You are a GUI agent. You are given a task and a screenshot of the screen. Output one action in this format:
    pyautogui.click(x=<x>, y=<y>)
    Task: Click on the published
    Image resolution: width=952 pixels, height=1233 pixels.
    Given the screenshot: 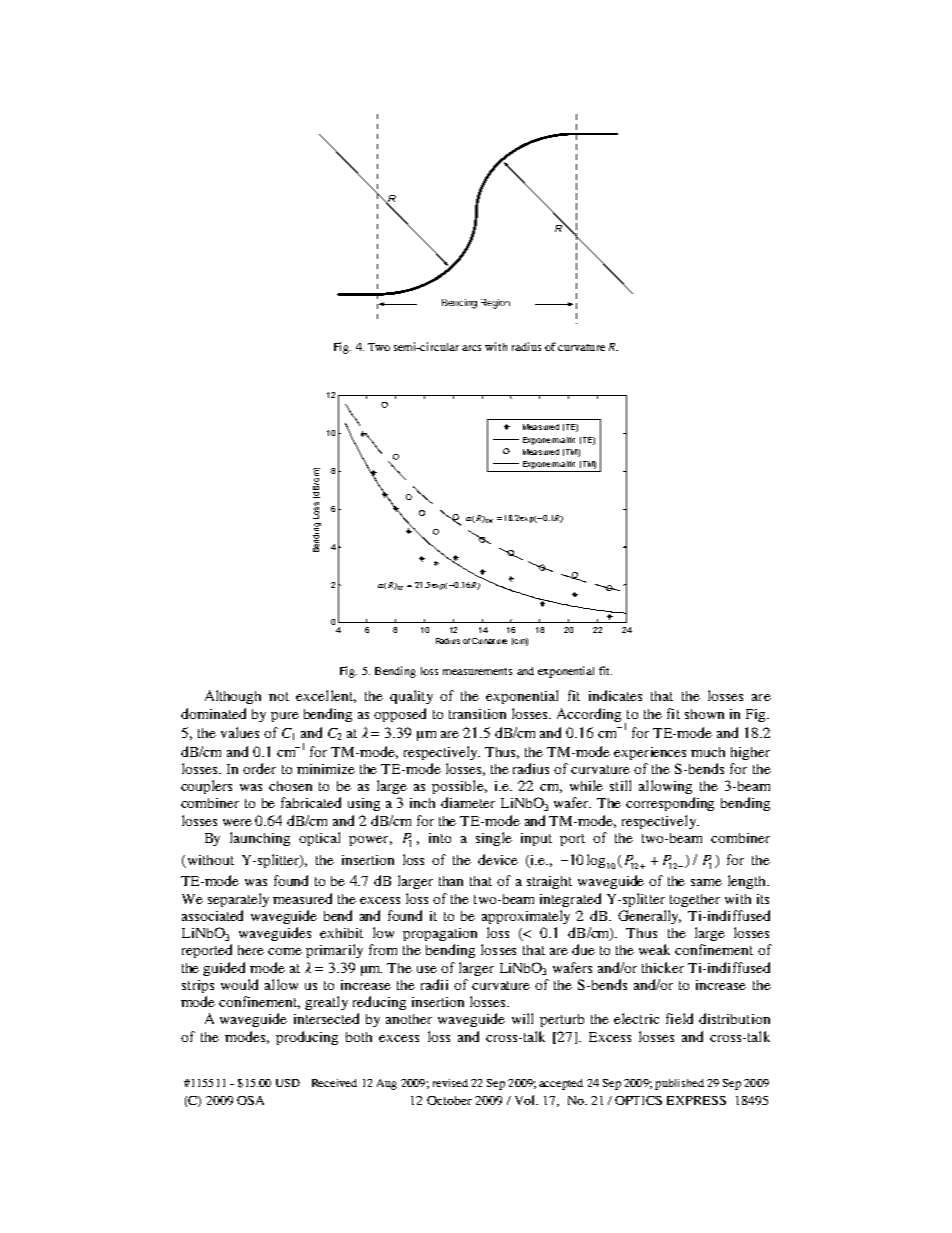 What is the action you would take?
    pyautogui.click(x=679, y=1084)
